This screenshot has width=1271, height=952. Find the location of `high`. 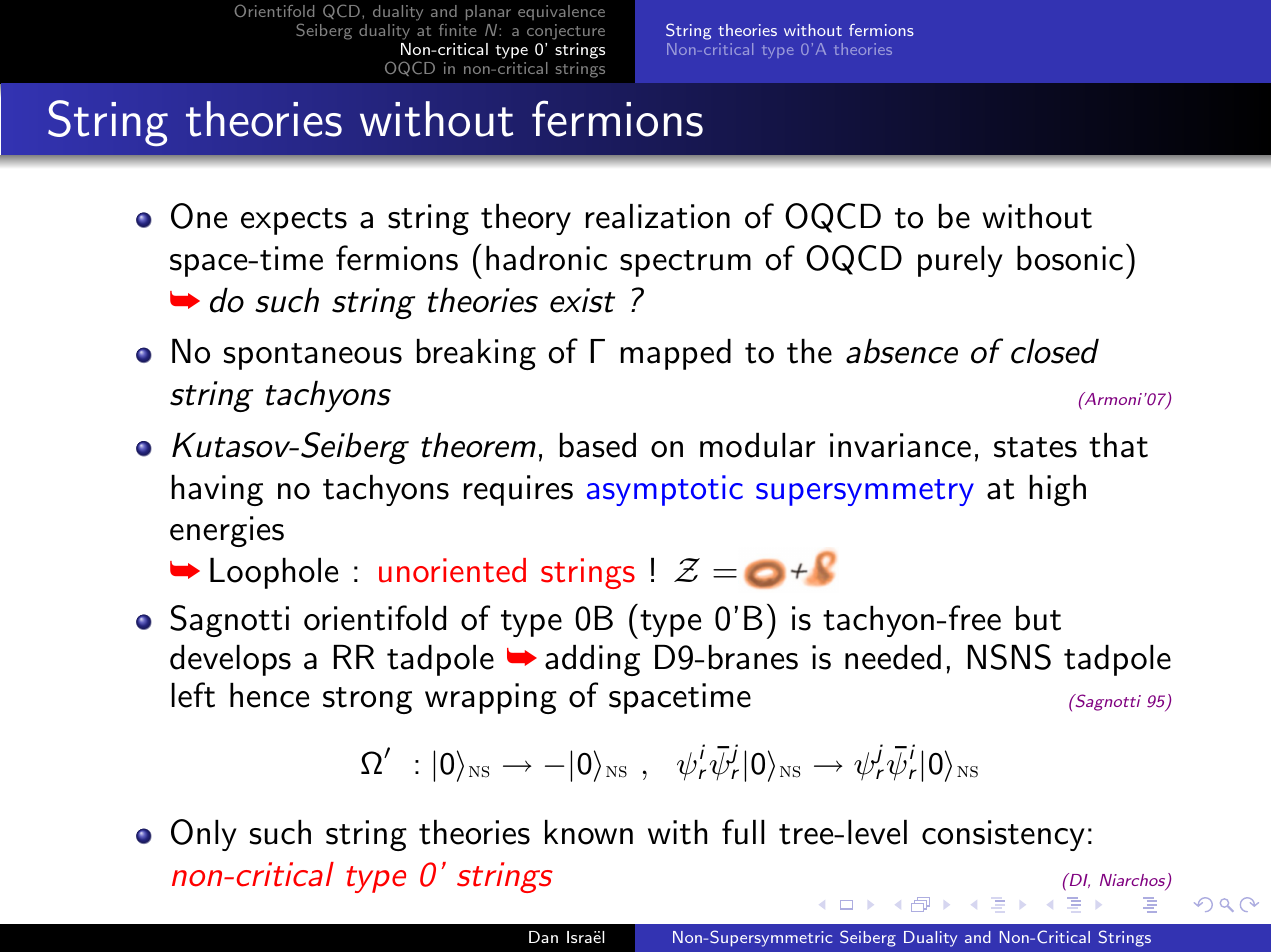

high is located at coordinates (1058, 490).
